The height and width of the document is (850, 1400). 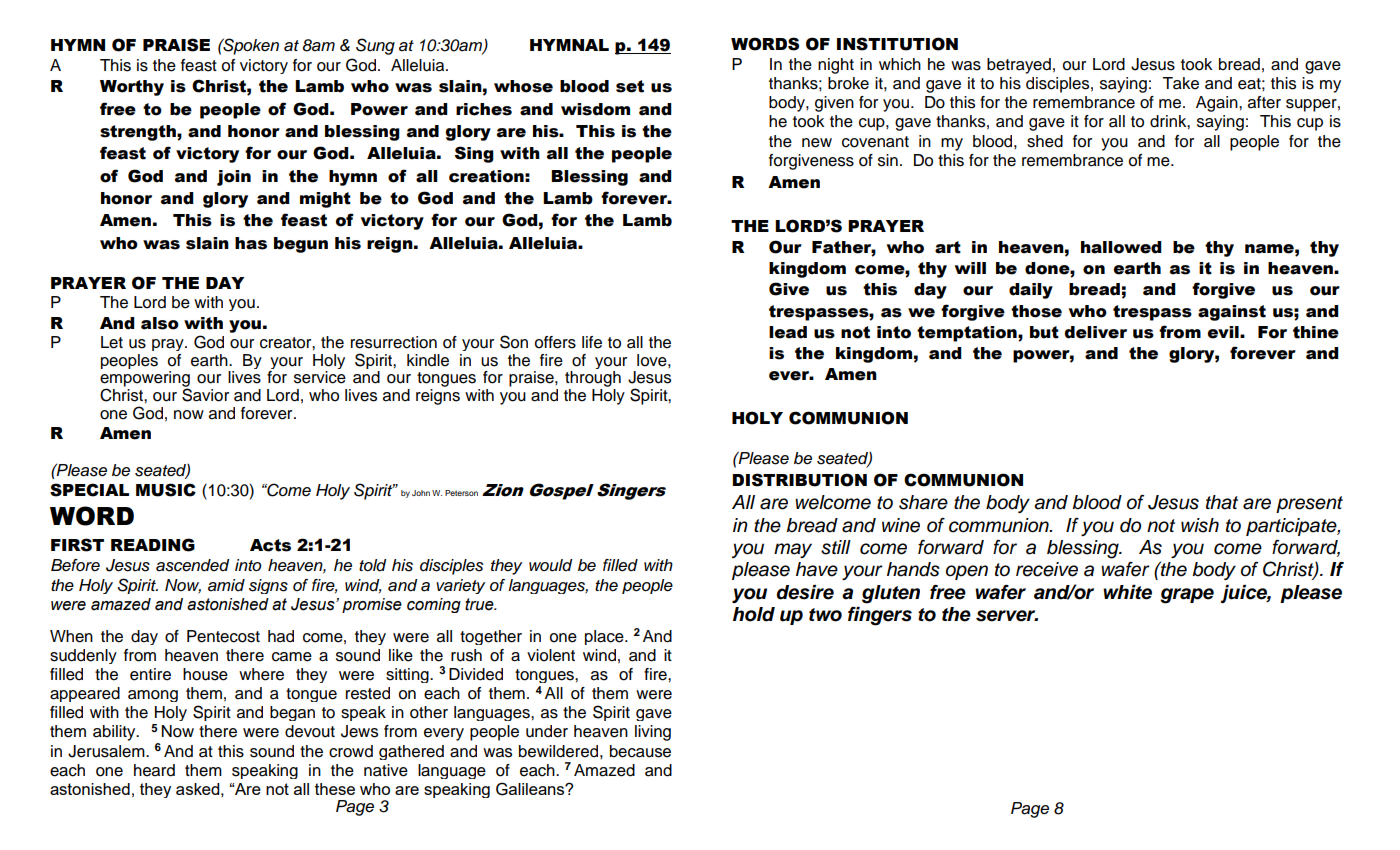 I want to click on Worthy, so click(x=132, y=88).
